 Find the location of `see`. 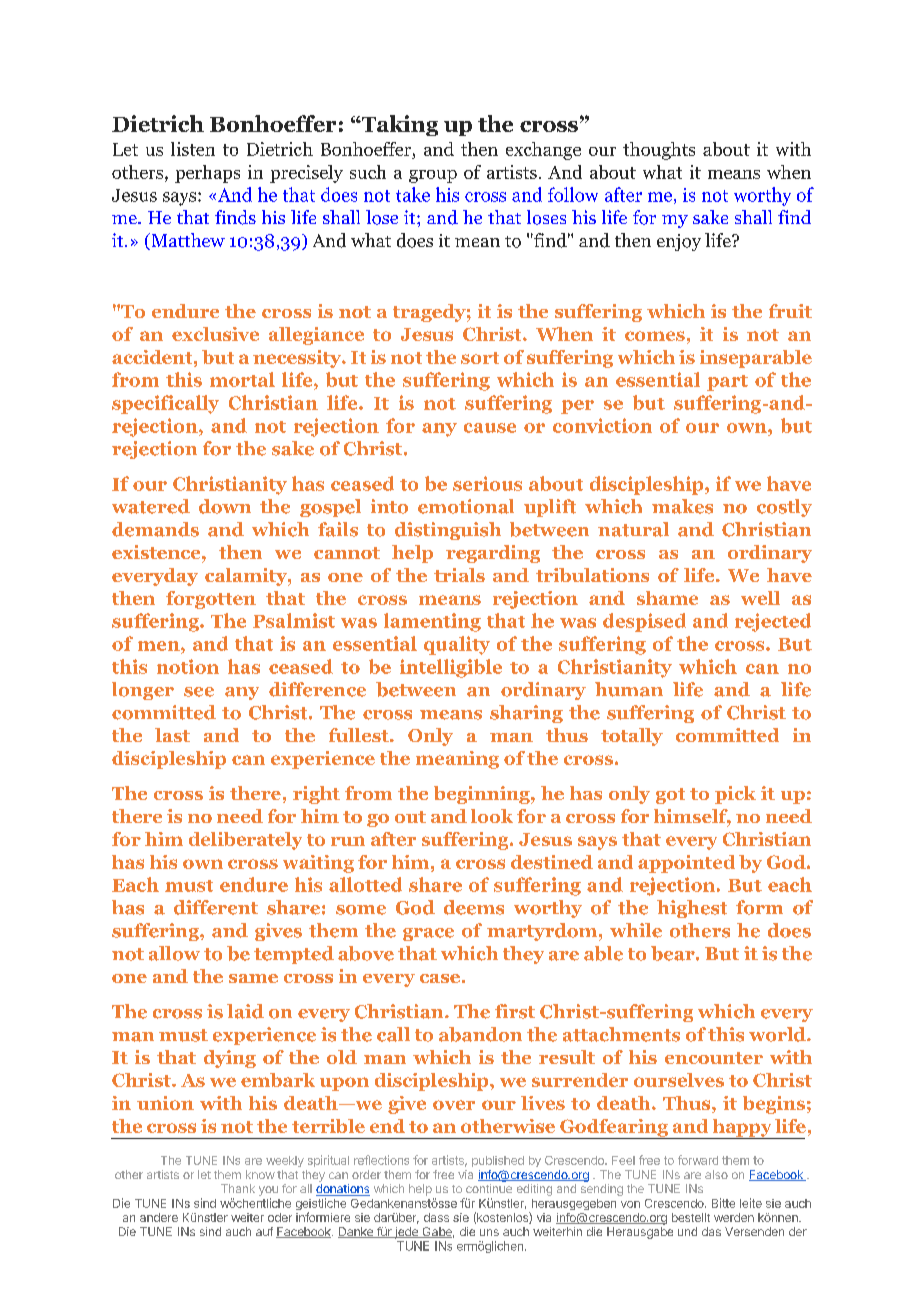

see is located at coordinates (199, 692).
